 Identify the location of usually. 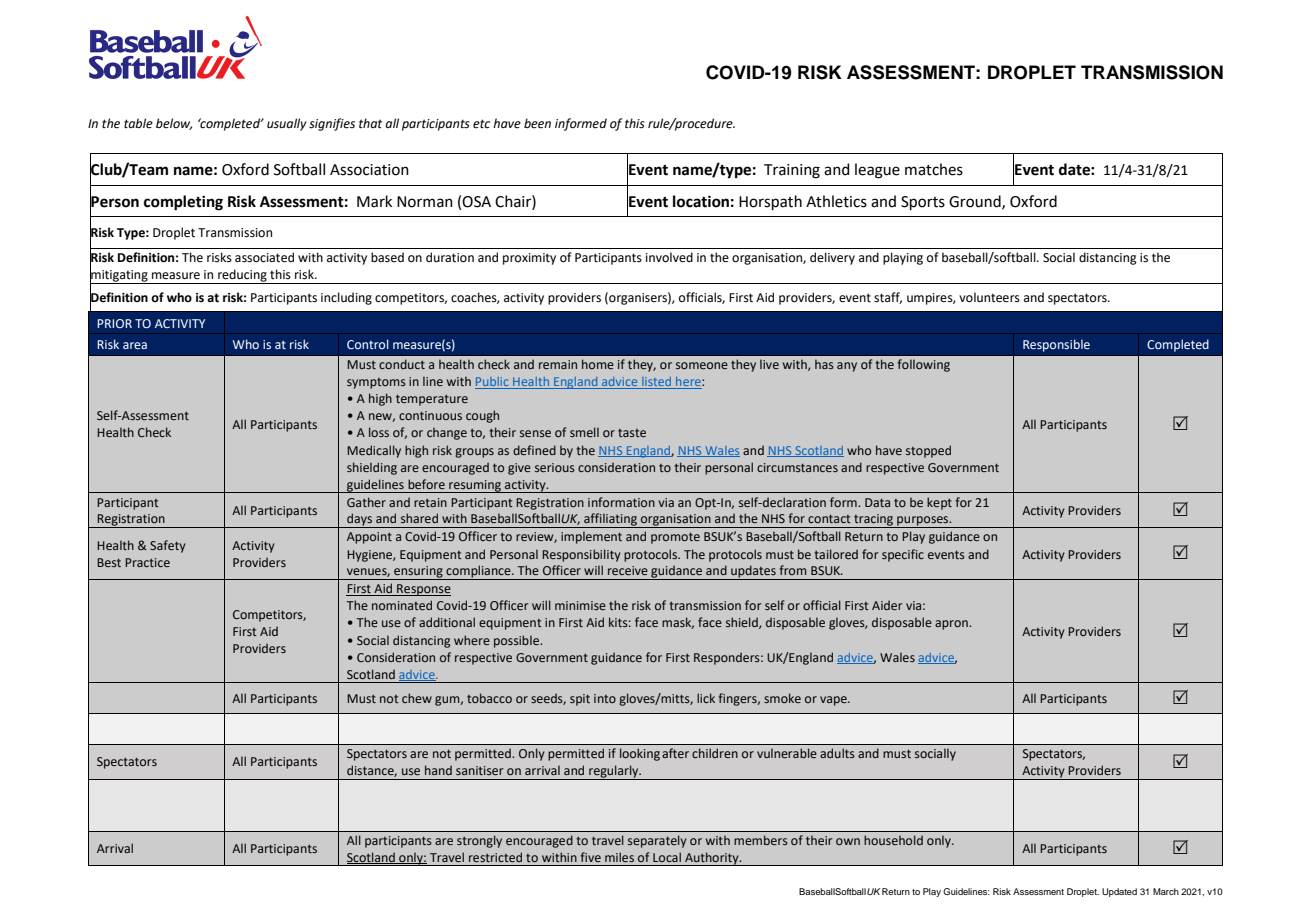
(287, 124).
